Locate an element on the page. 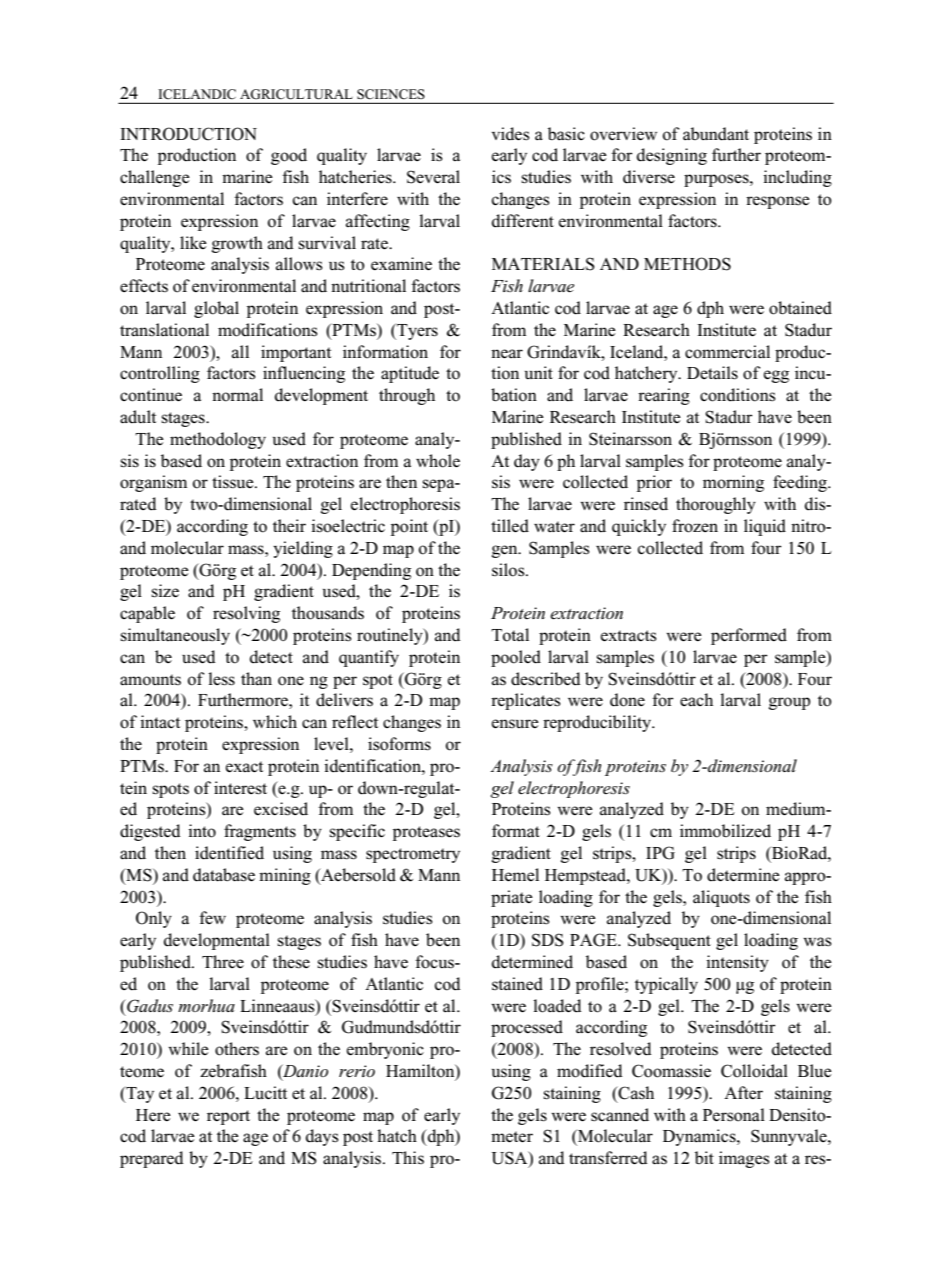 Image resolution: width=952 pixels, height=1272 pixels. performed is located at coordinates (749, 636).
